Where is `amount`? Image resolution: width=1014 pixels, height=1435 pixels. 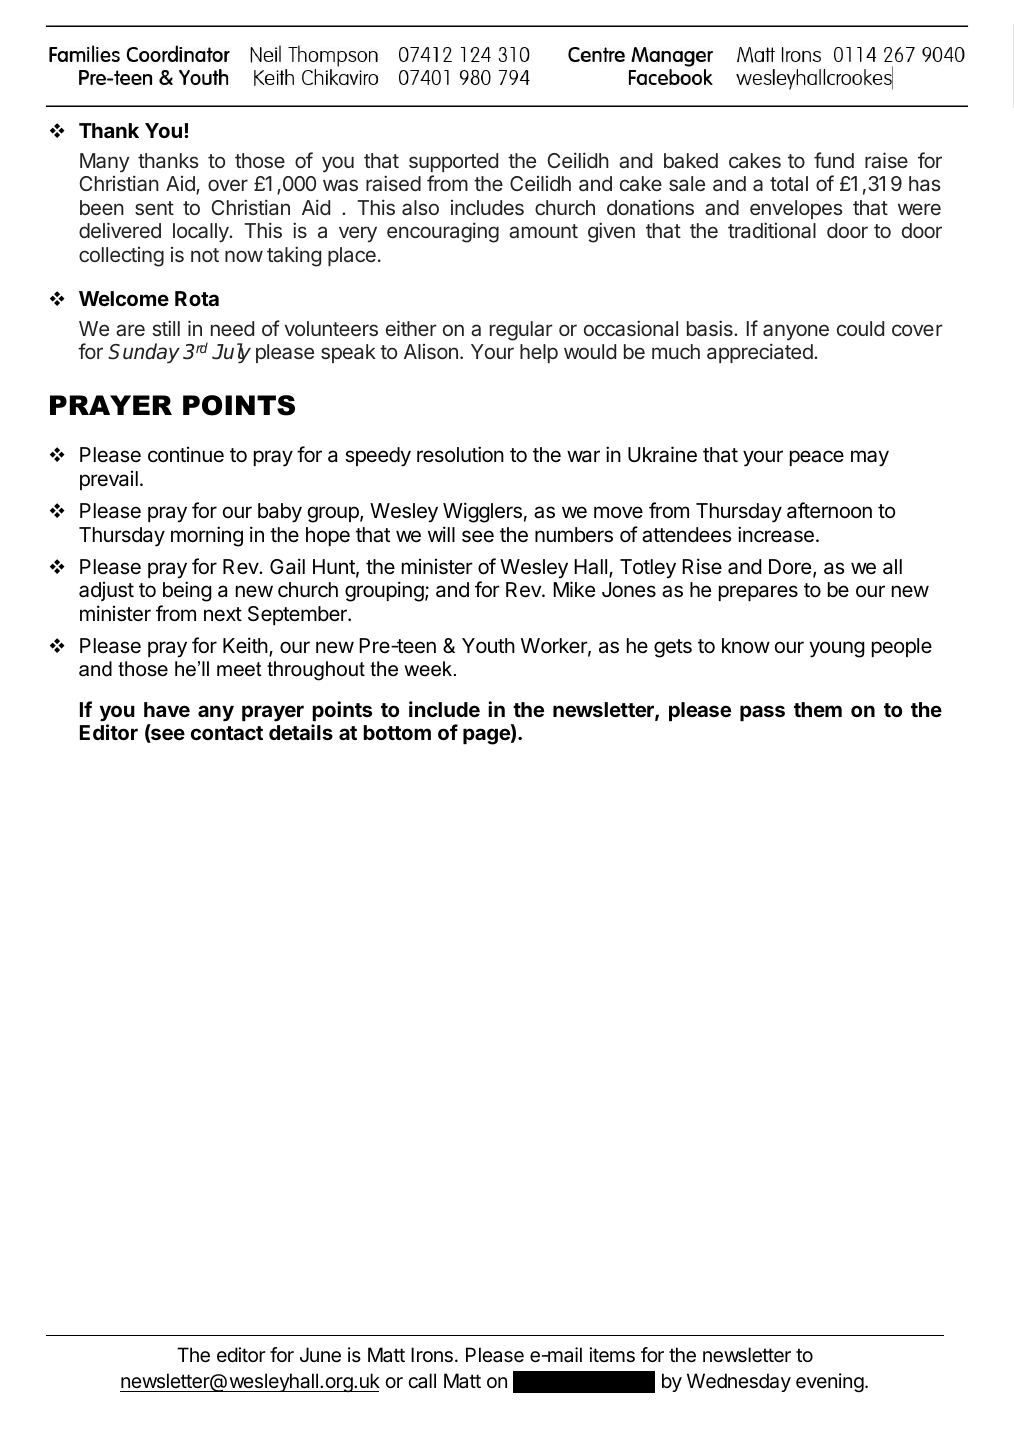 amount is located at coordinates (543, 231).
